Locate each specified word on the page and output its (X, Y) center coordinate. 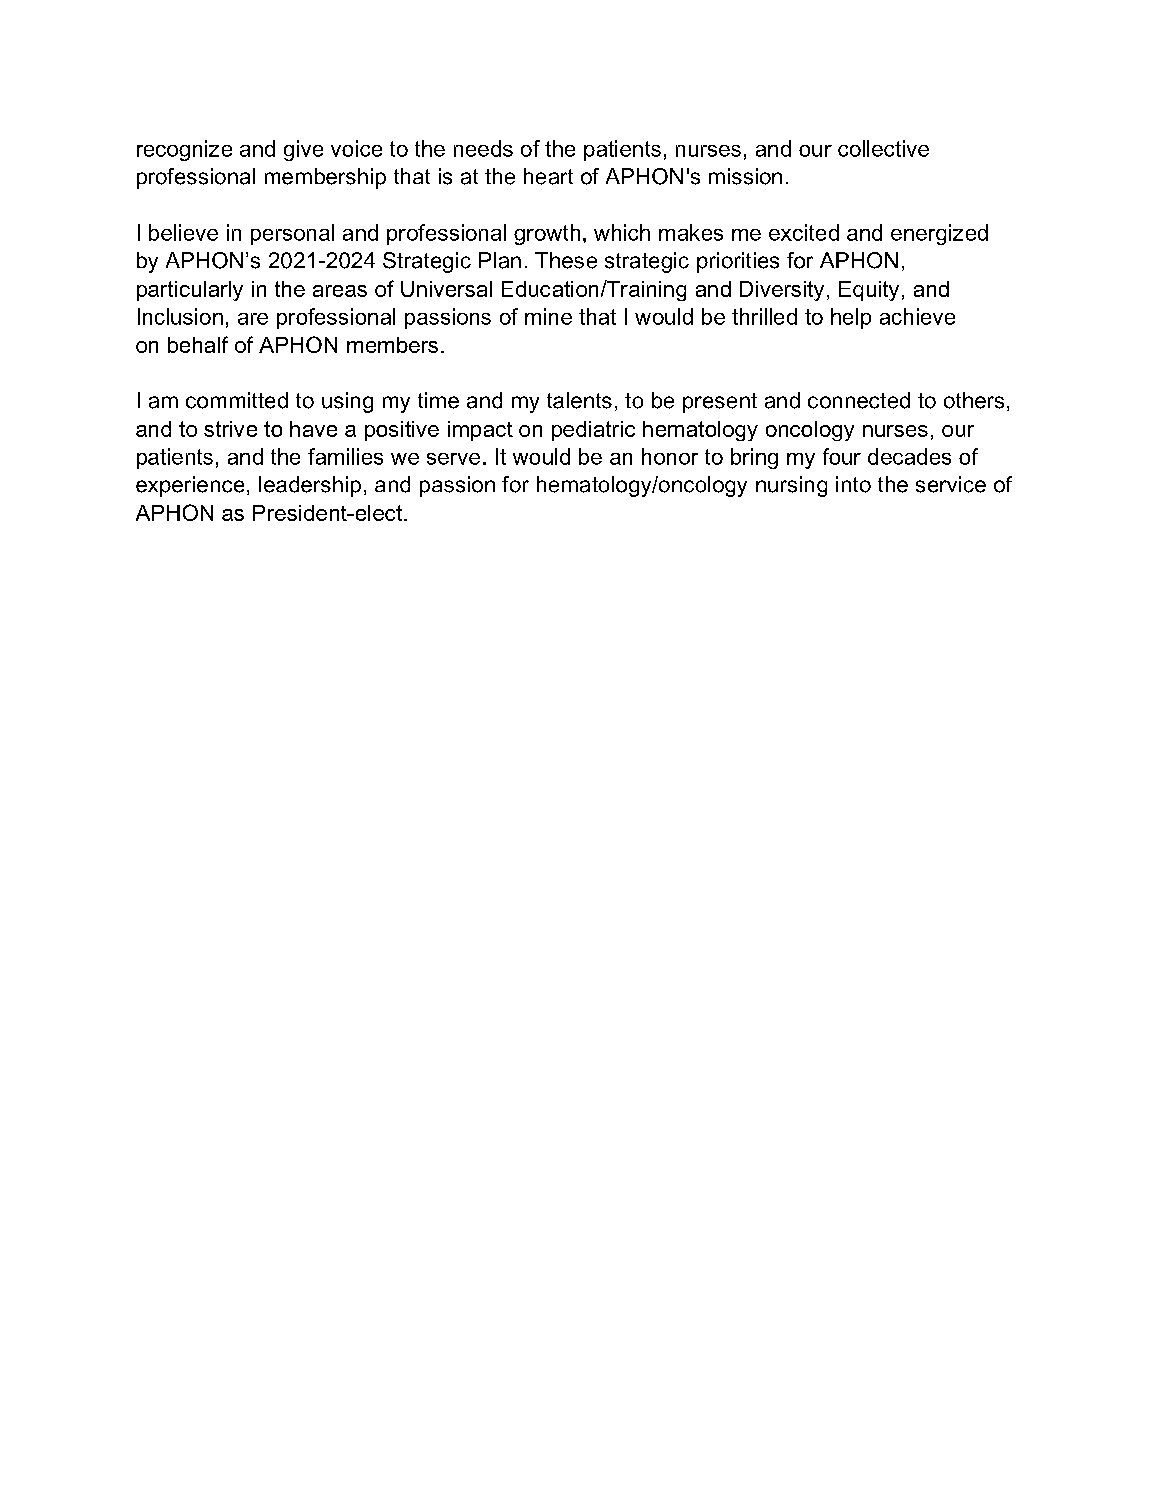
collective (883, 148)
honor (670, 456)
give (303, 150)
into (853, 484)
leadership (310, 486)
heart (548, 176)
